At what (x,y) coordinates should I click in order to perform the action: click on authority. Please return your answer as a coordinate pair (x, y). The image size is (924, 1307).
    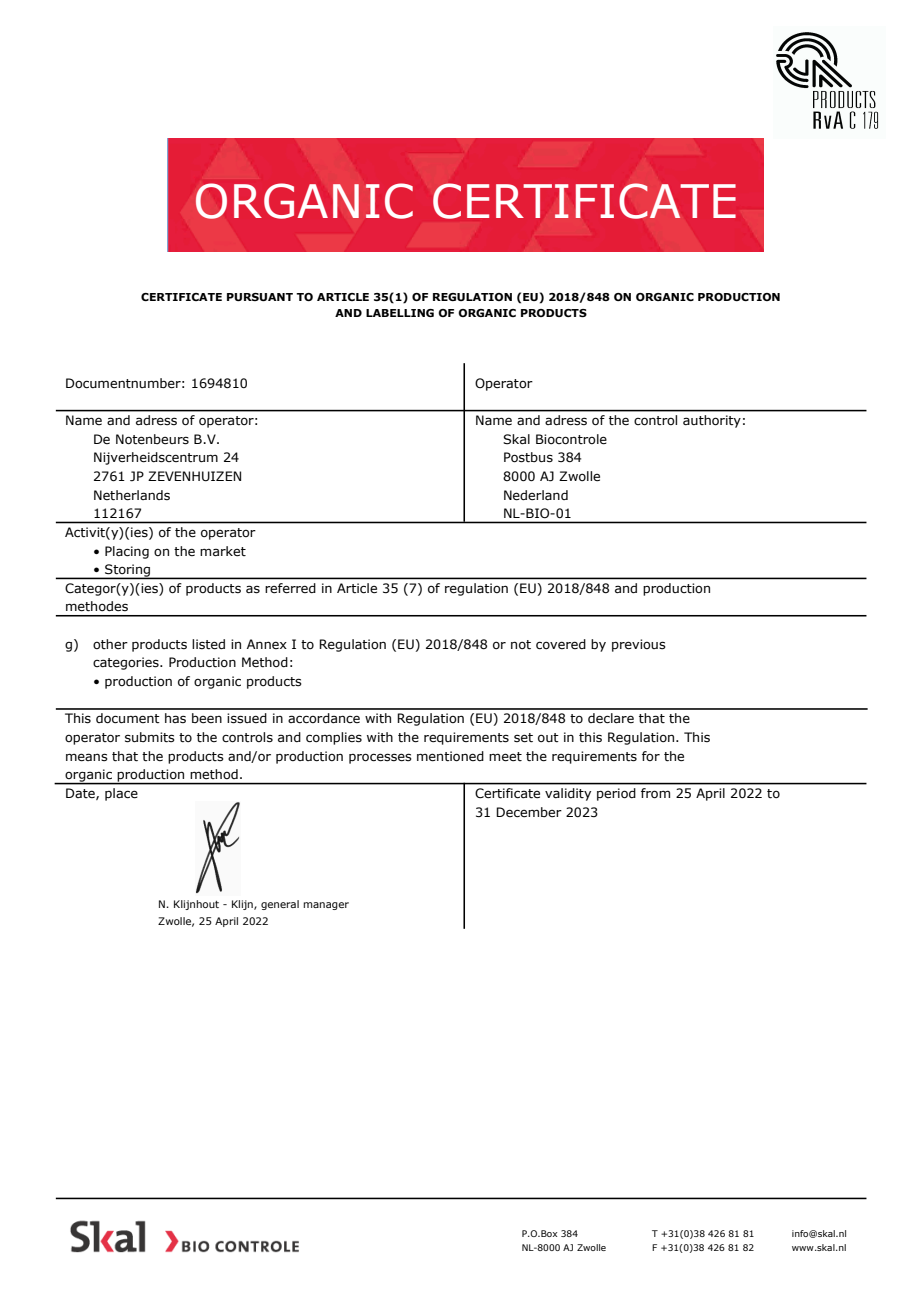
    Looking at the image, I should click on (712, 421).
